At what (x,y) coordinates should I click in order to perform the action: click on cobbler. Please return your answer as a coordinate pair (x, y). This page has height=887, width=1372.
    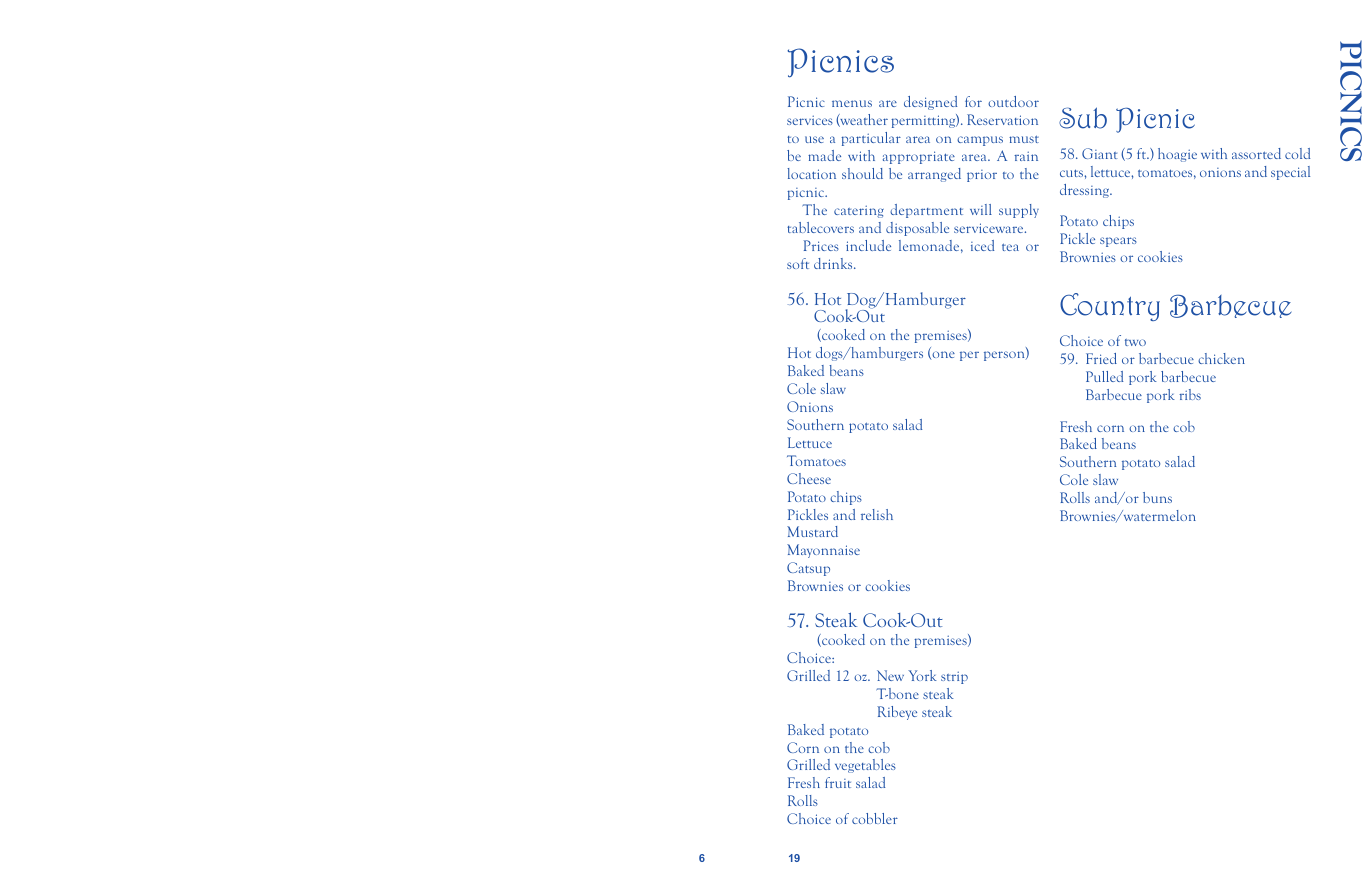
    Looking at the image, I should click on (875, 818).
